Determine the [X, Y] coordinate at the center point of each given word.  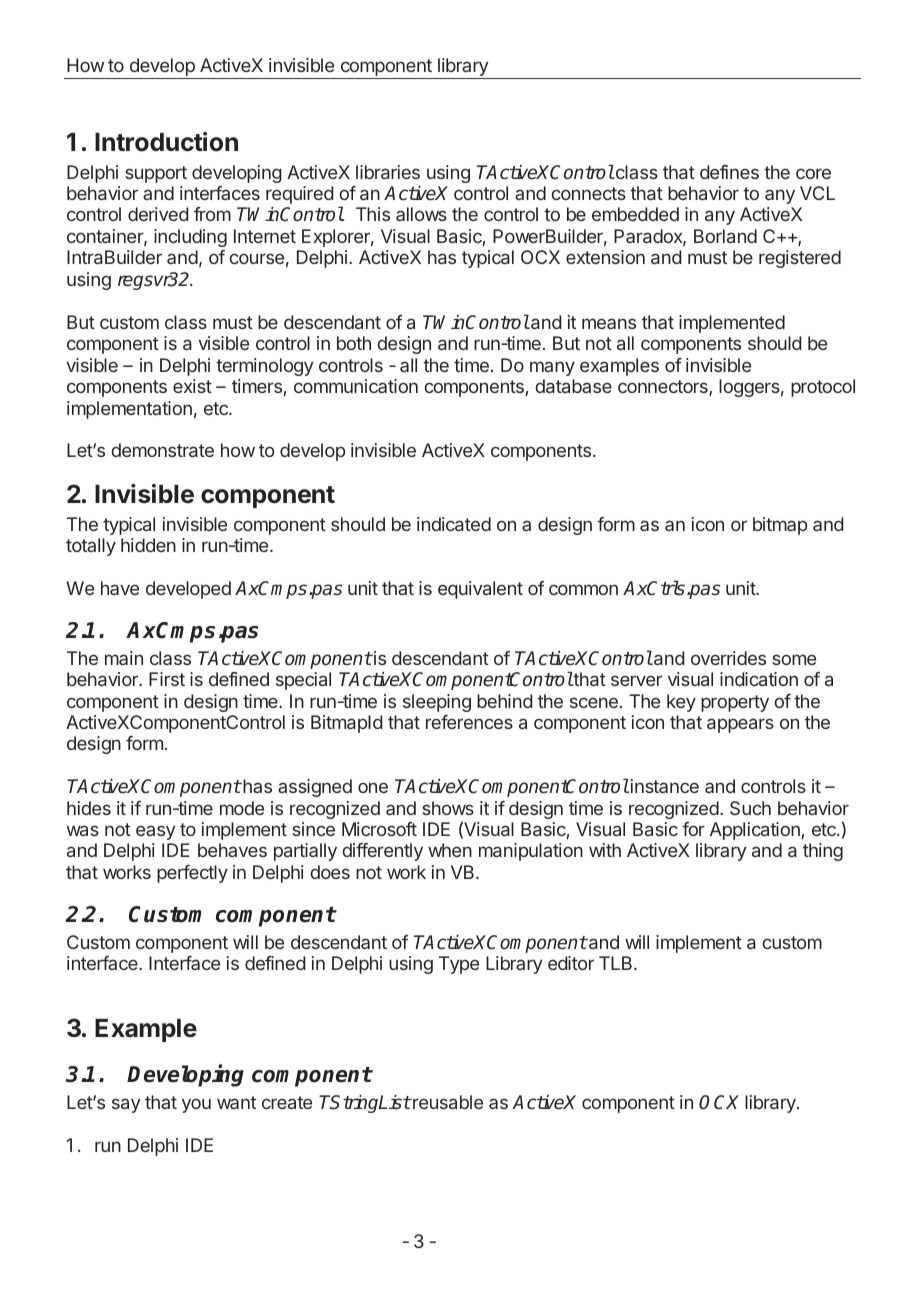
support [156, 174]
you [196, 1106]
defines [729, 172]
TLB [617, 963]
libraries [388, 172]
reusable [447, 1102]
